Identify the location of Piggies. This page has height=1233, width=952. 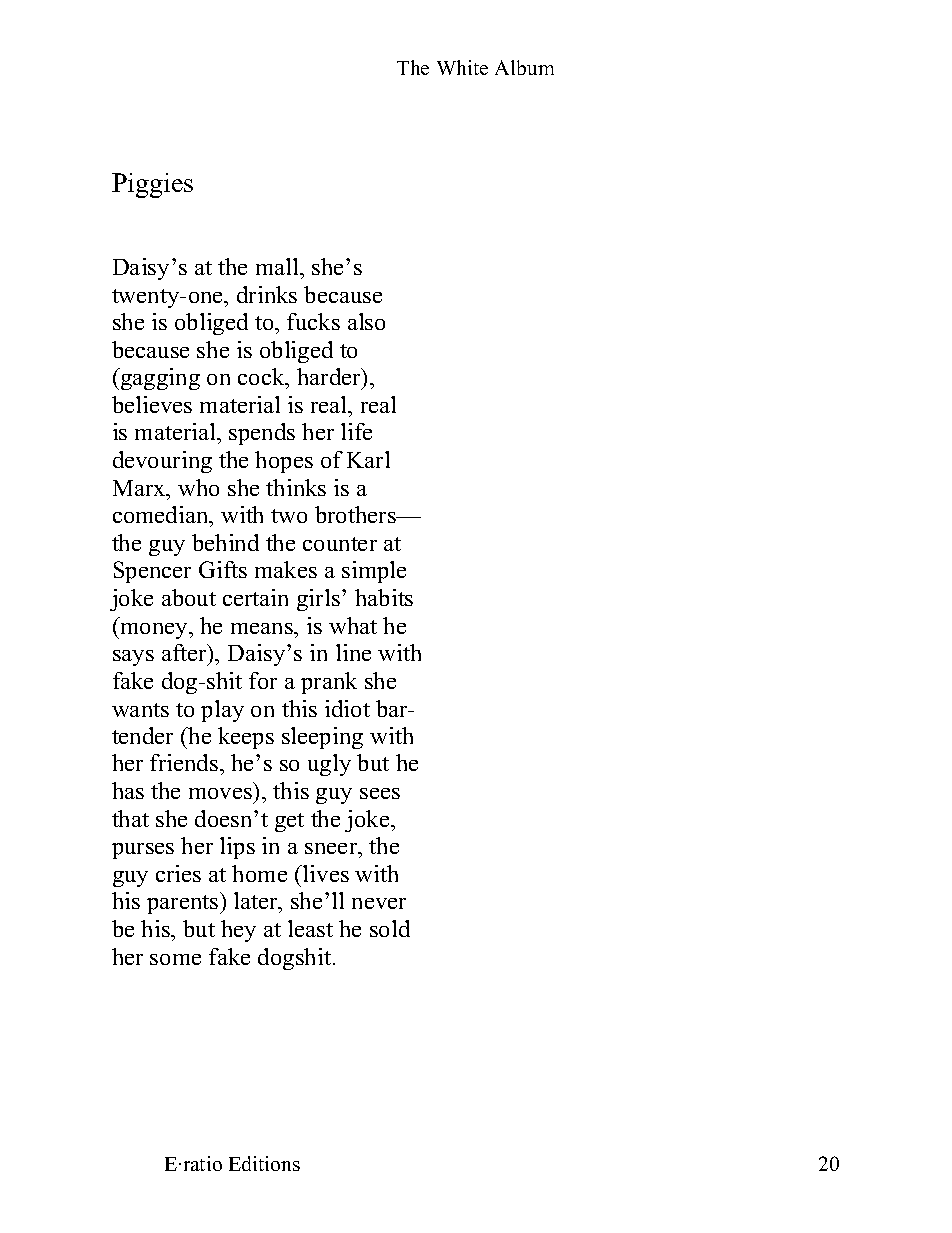
(152, 185).
